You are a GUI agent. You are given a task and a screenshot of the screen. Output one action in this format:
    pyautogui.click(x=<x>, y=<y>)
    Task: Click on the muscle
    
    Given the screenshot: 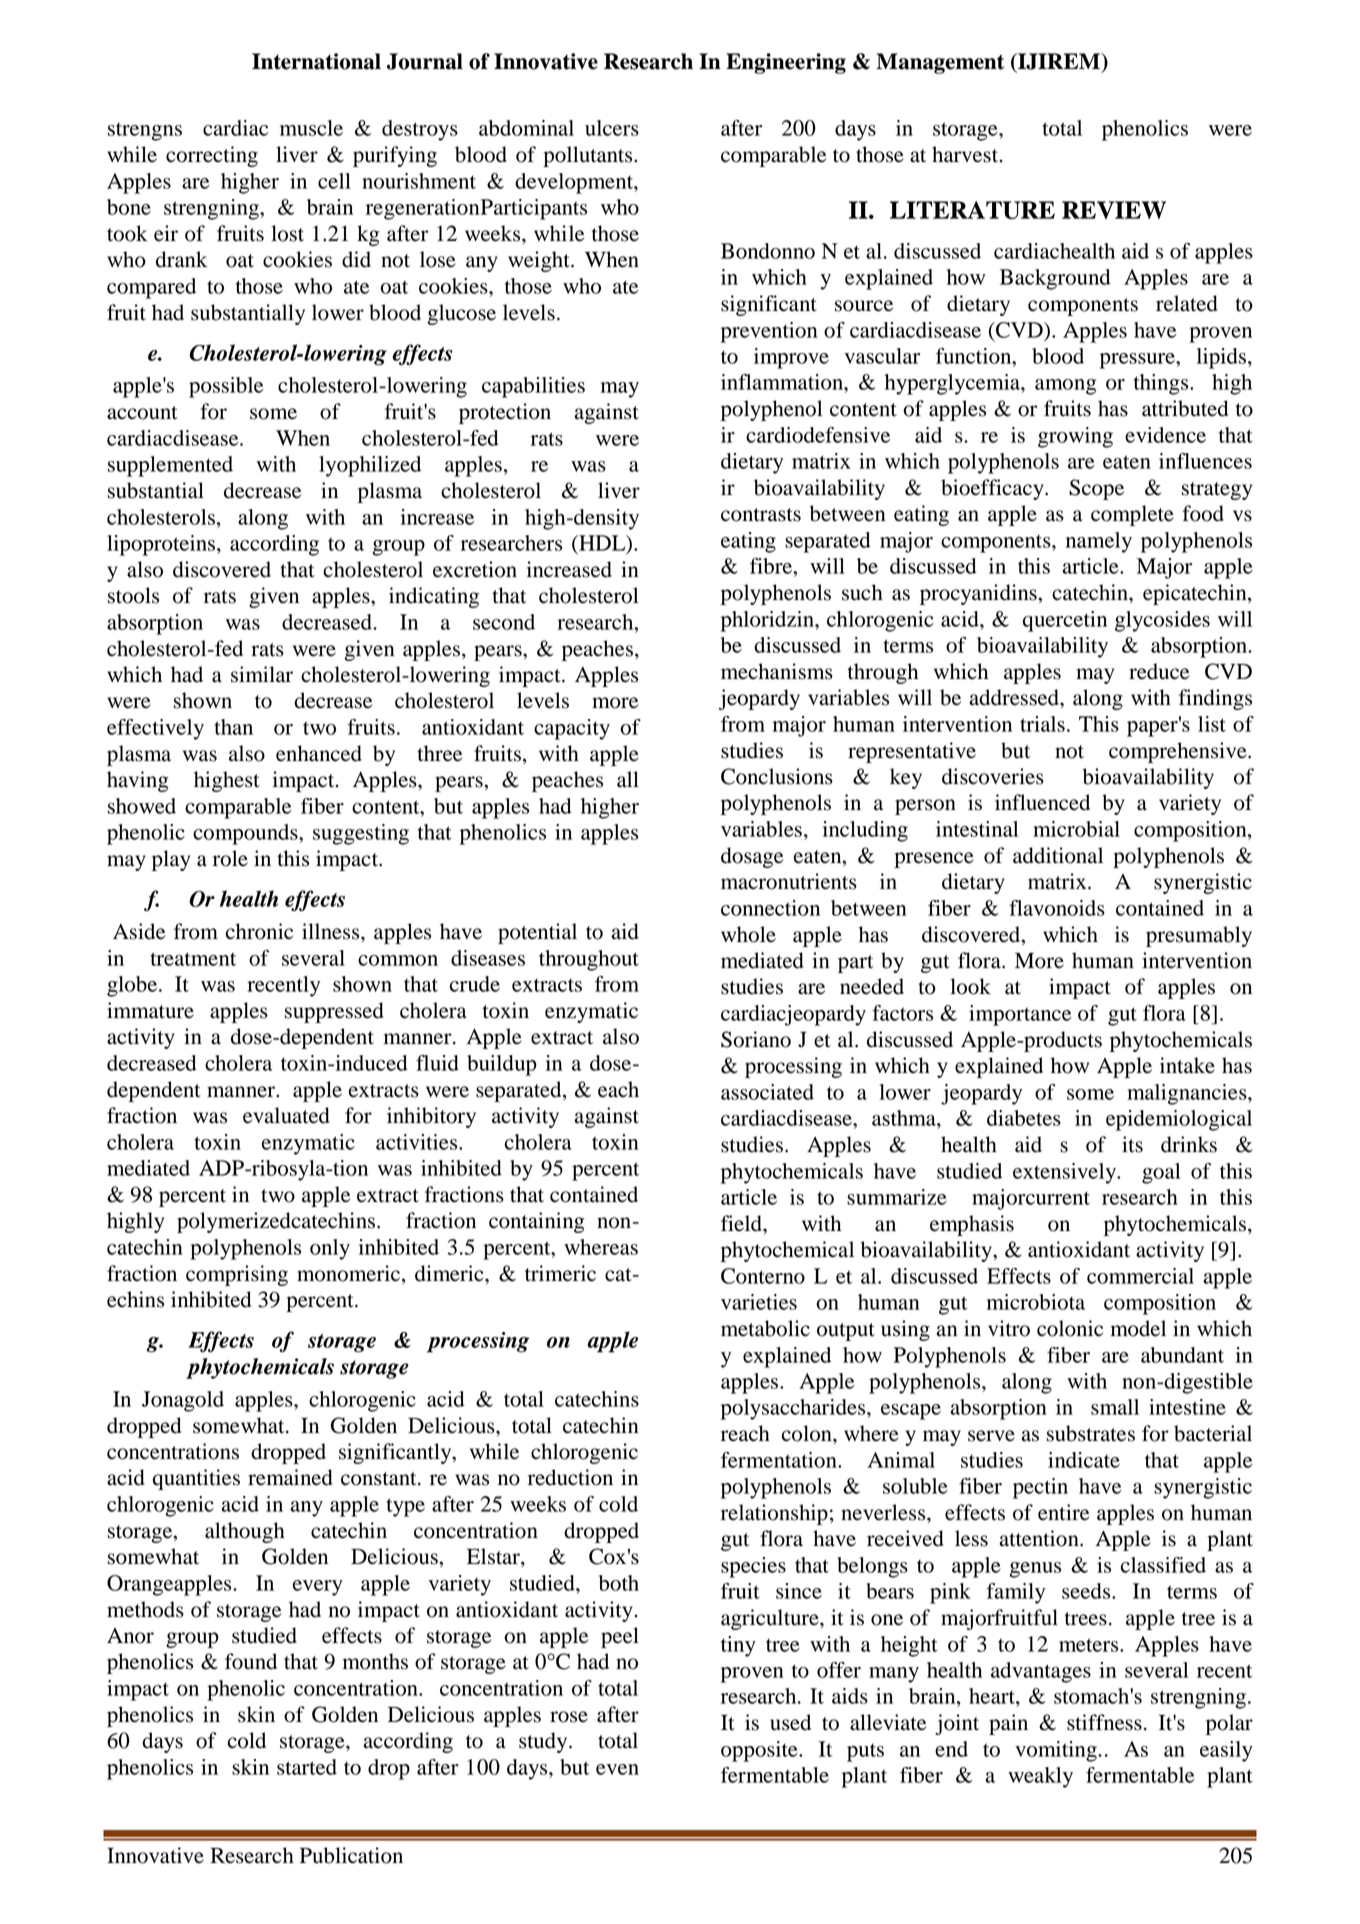 What is the action you would take?
    pyautogui.click(x=311, y=128)
